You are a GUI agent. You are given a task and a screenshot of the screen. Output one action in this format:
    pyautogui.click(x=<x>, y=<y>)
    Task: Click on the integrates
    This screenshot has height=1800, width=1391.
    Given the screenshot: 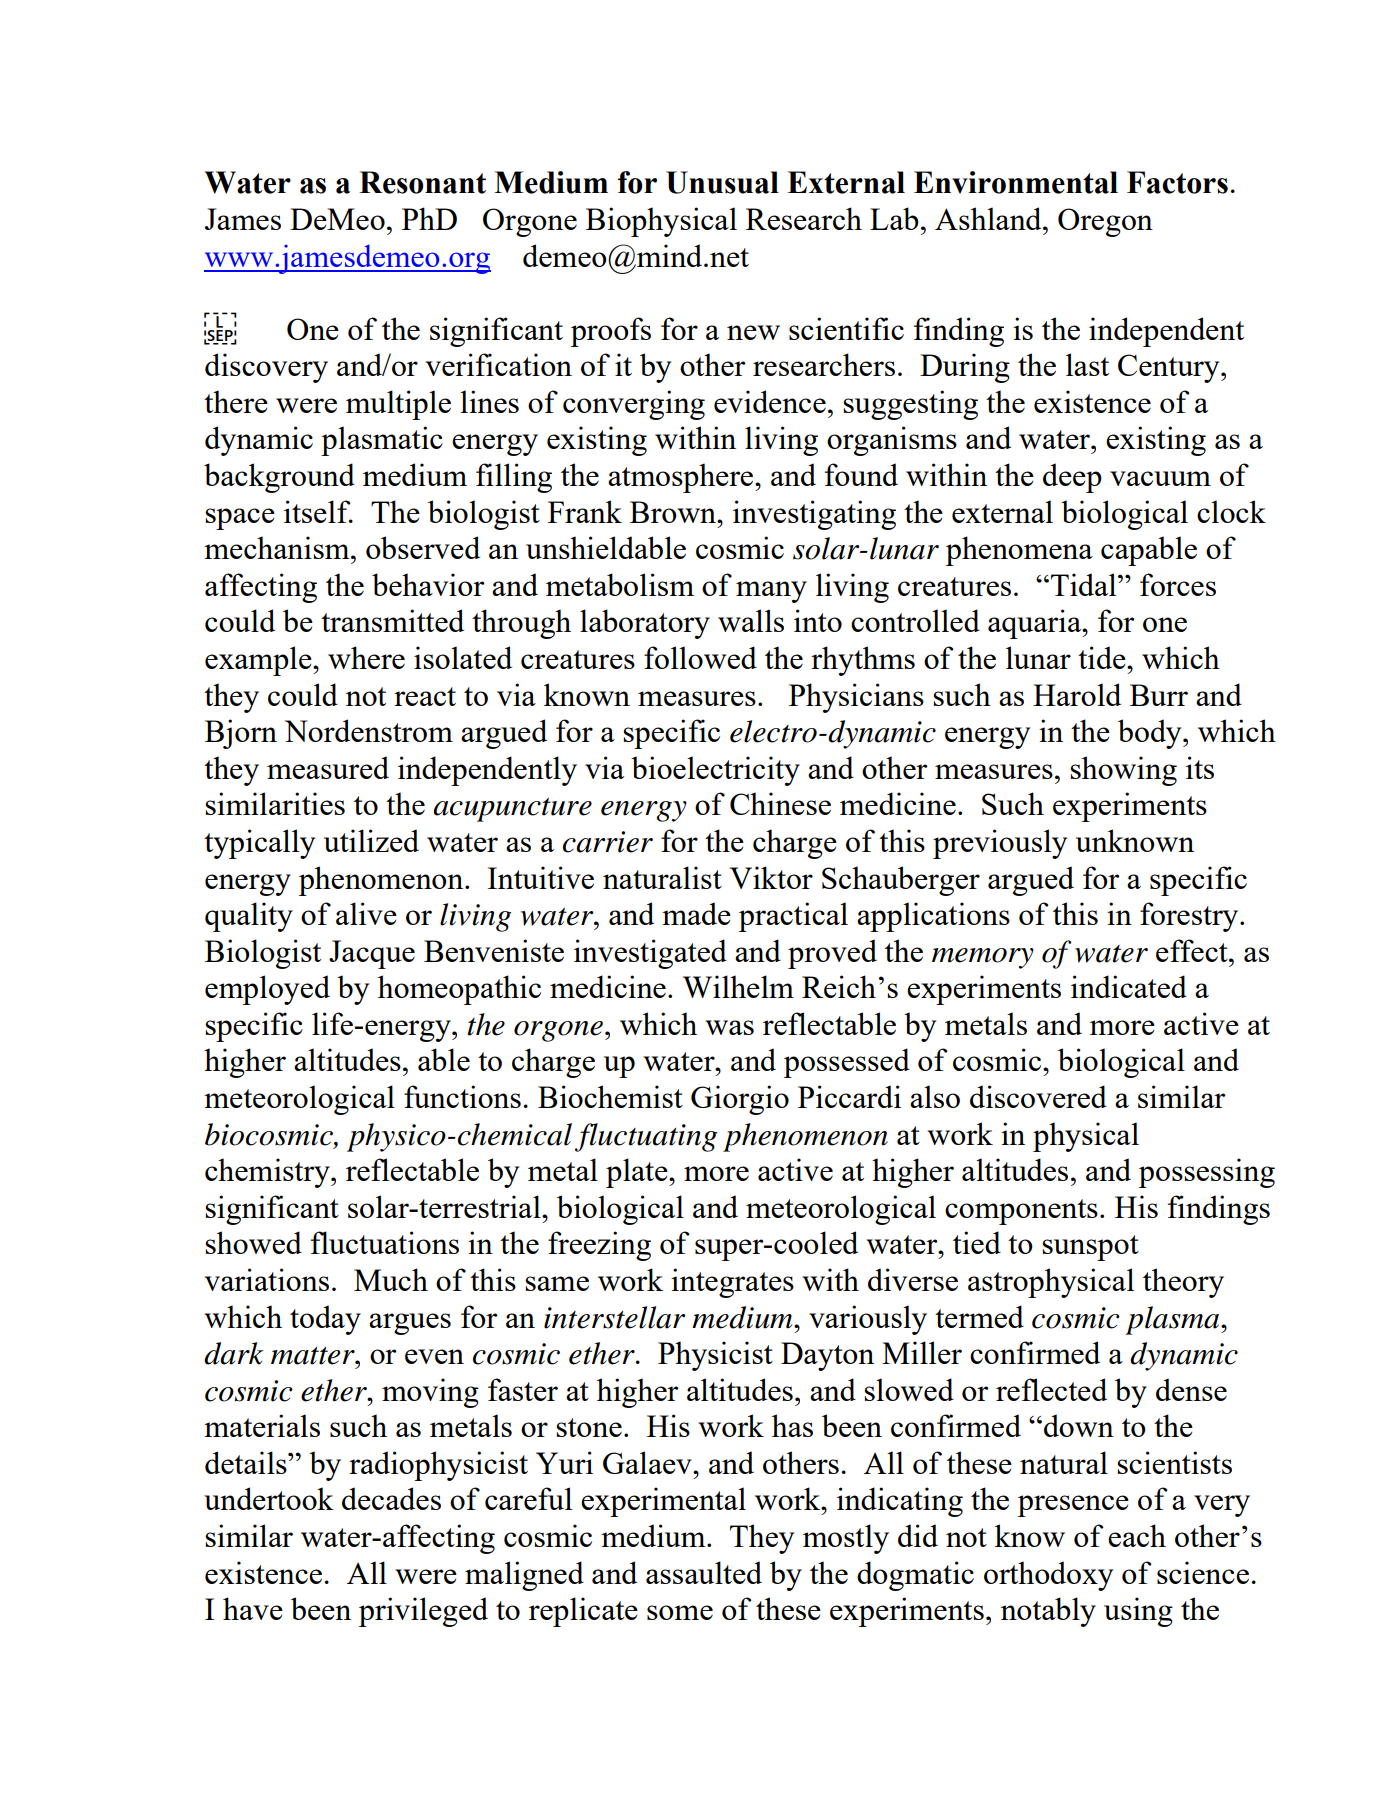 What is the action you would take?
    pyautogui.click(x=732, y=1283)
